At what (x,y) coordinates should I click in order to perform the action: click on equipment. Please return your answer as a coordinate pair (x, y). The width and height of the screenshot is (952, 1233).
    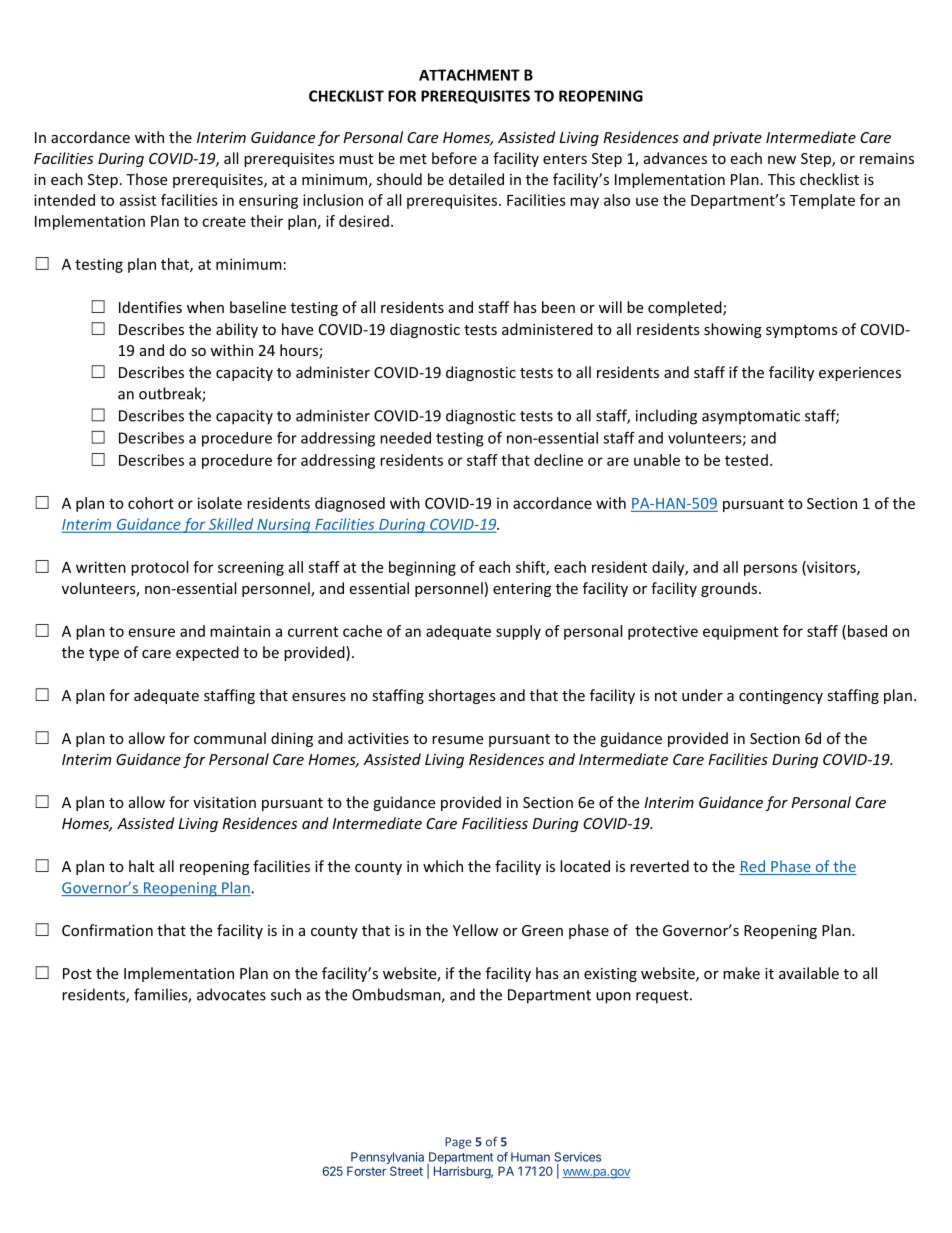
    Looking at the image, I should click on (740, 632).
